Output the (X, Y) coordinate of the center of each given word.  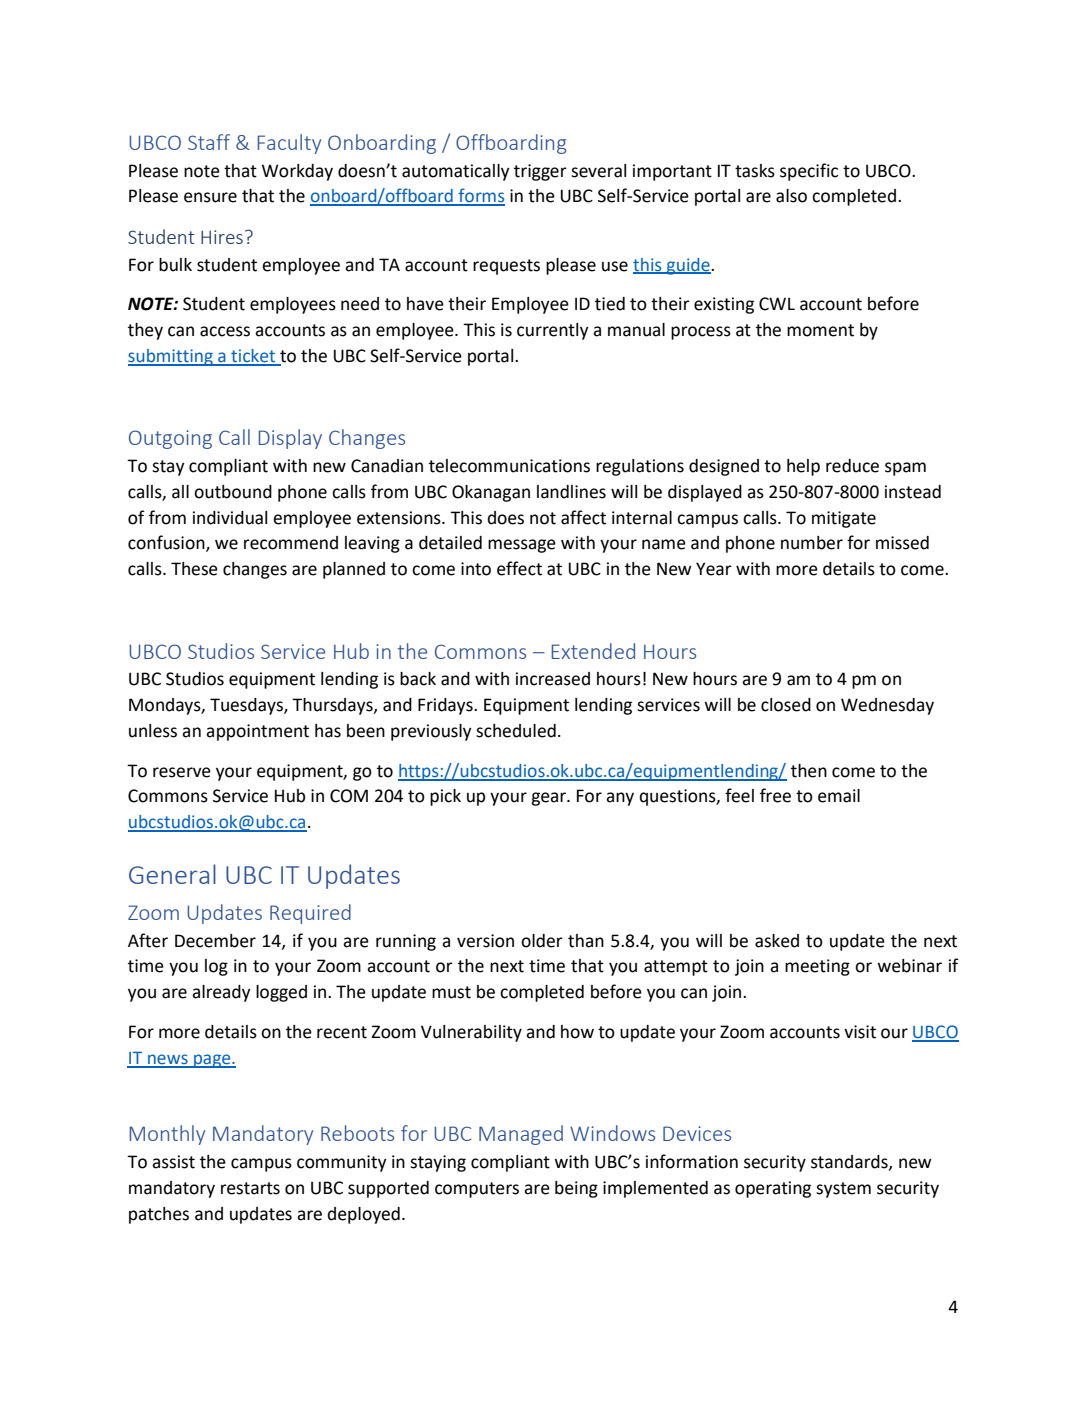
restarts (250, 1188)
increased (553, 679)
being (576, 1189)
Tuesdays (247, 706)
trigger (540, 172)
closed (786, 705)
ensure (210, 197)
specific (809, 172)
